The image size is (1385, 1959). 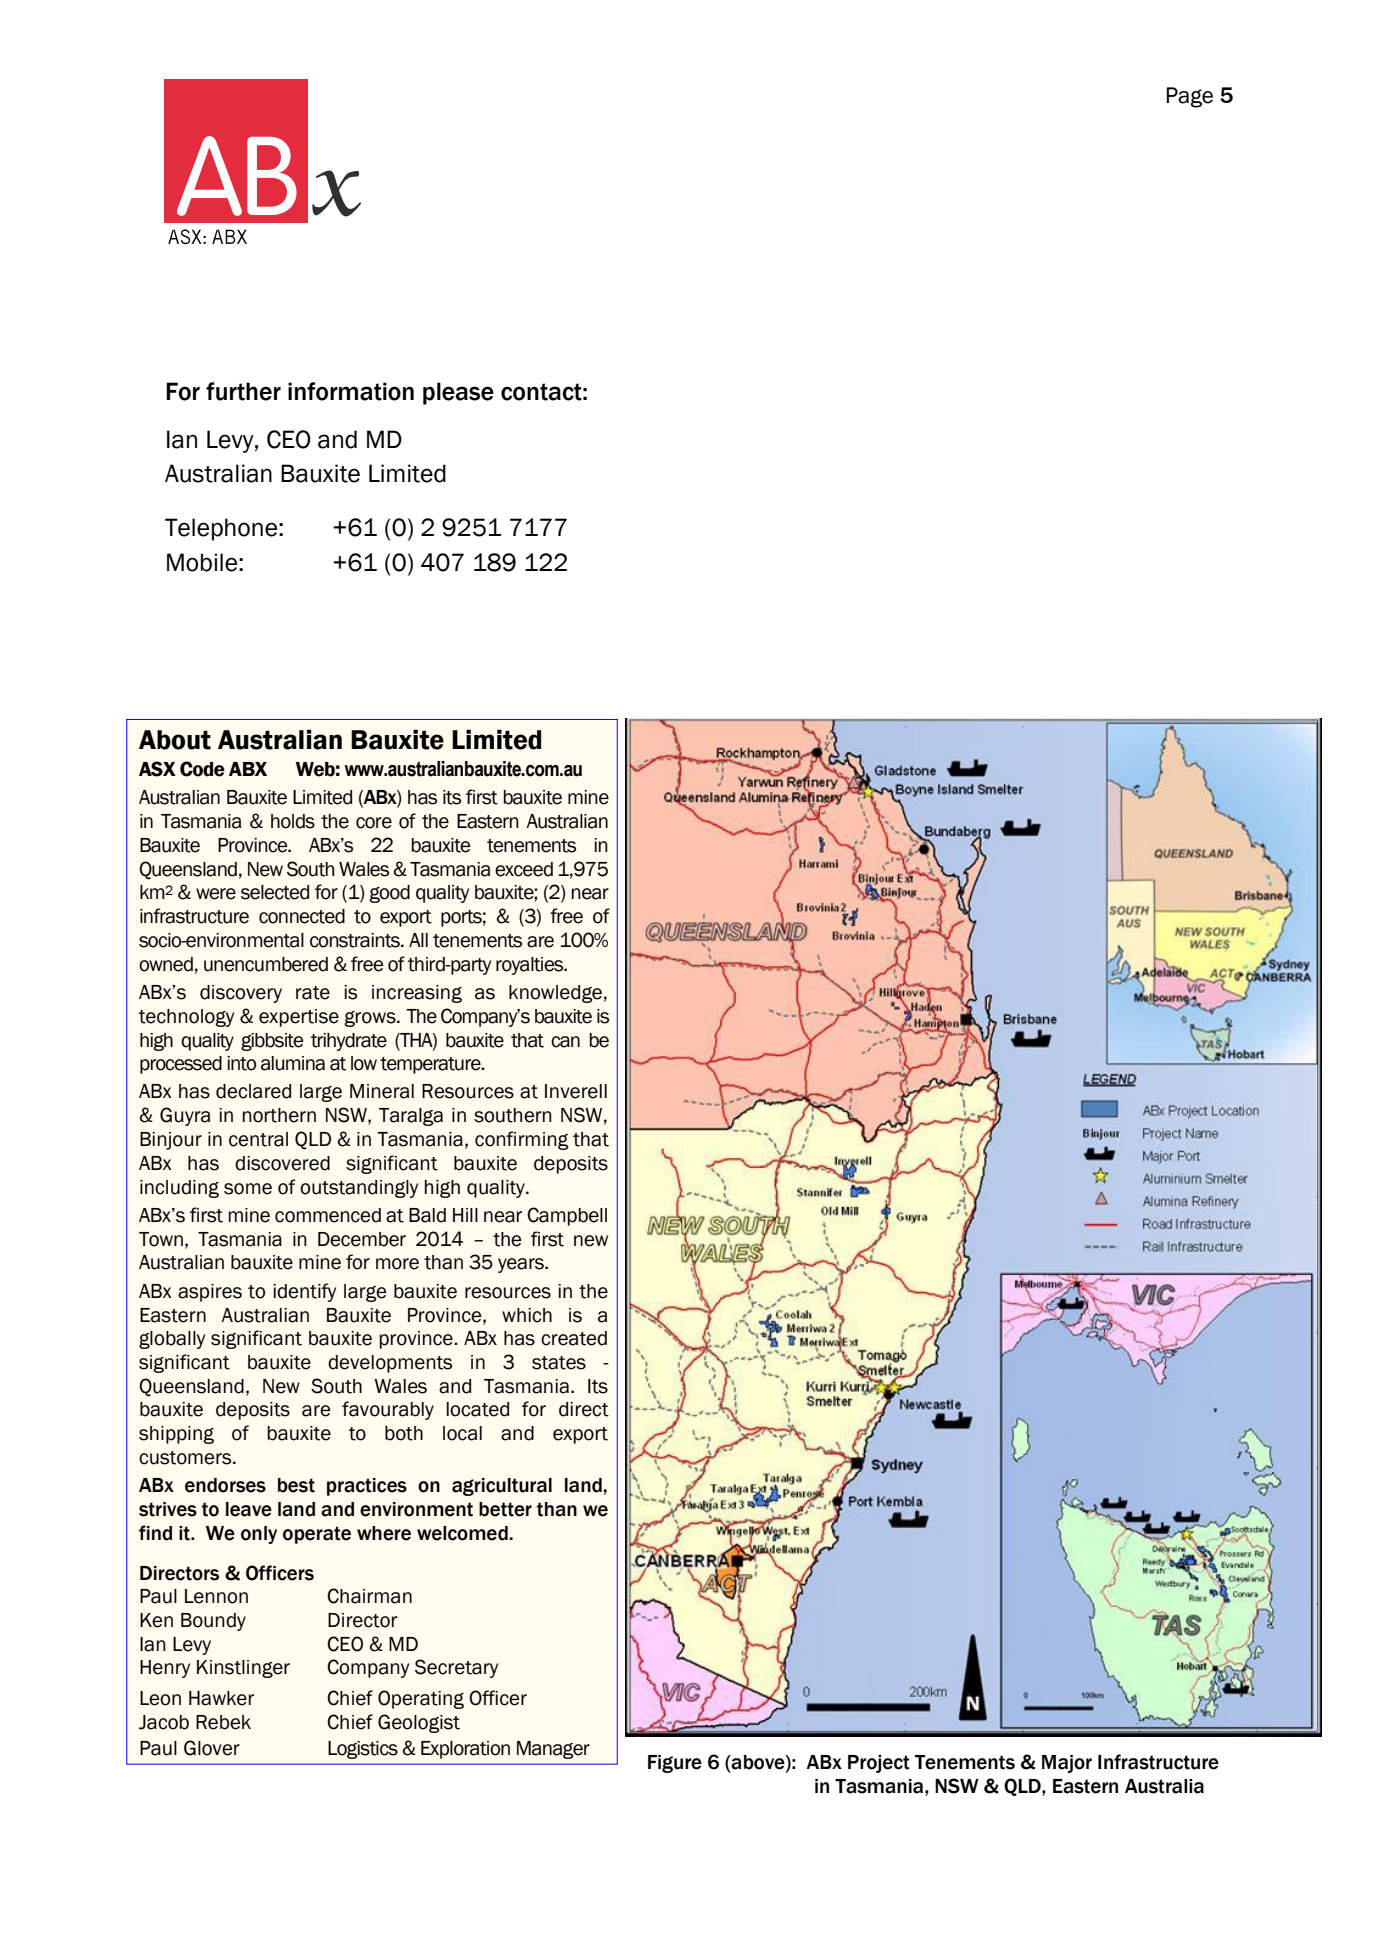 What do you see at coordinates (417, 994) in the screenshot?
I see `increasing` at bounding box center [417, 994].
